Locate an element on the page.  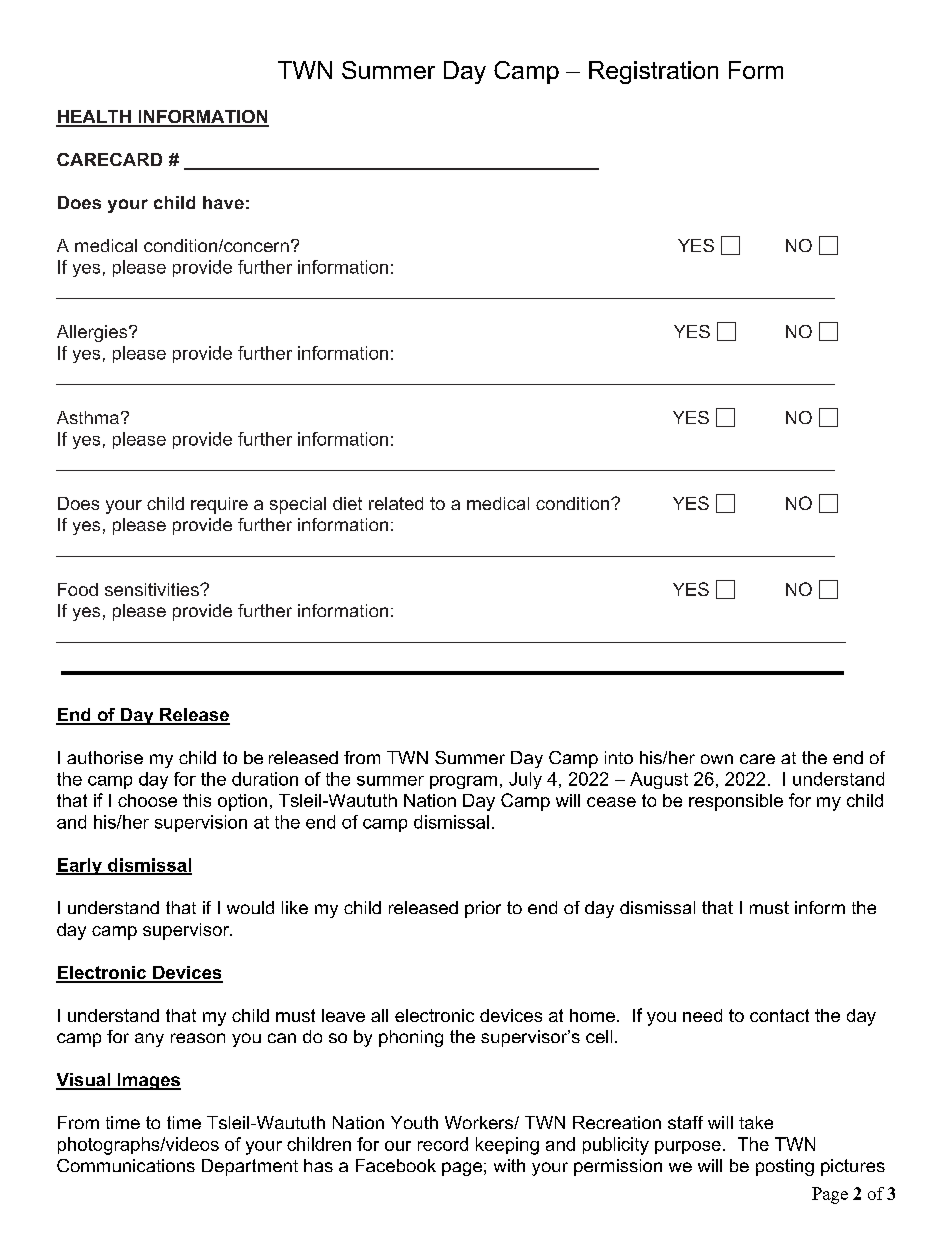
own is located at coordinates (717, 759).
